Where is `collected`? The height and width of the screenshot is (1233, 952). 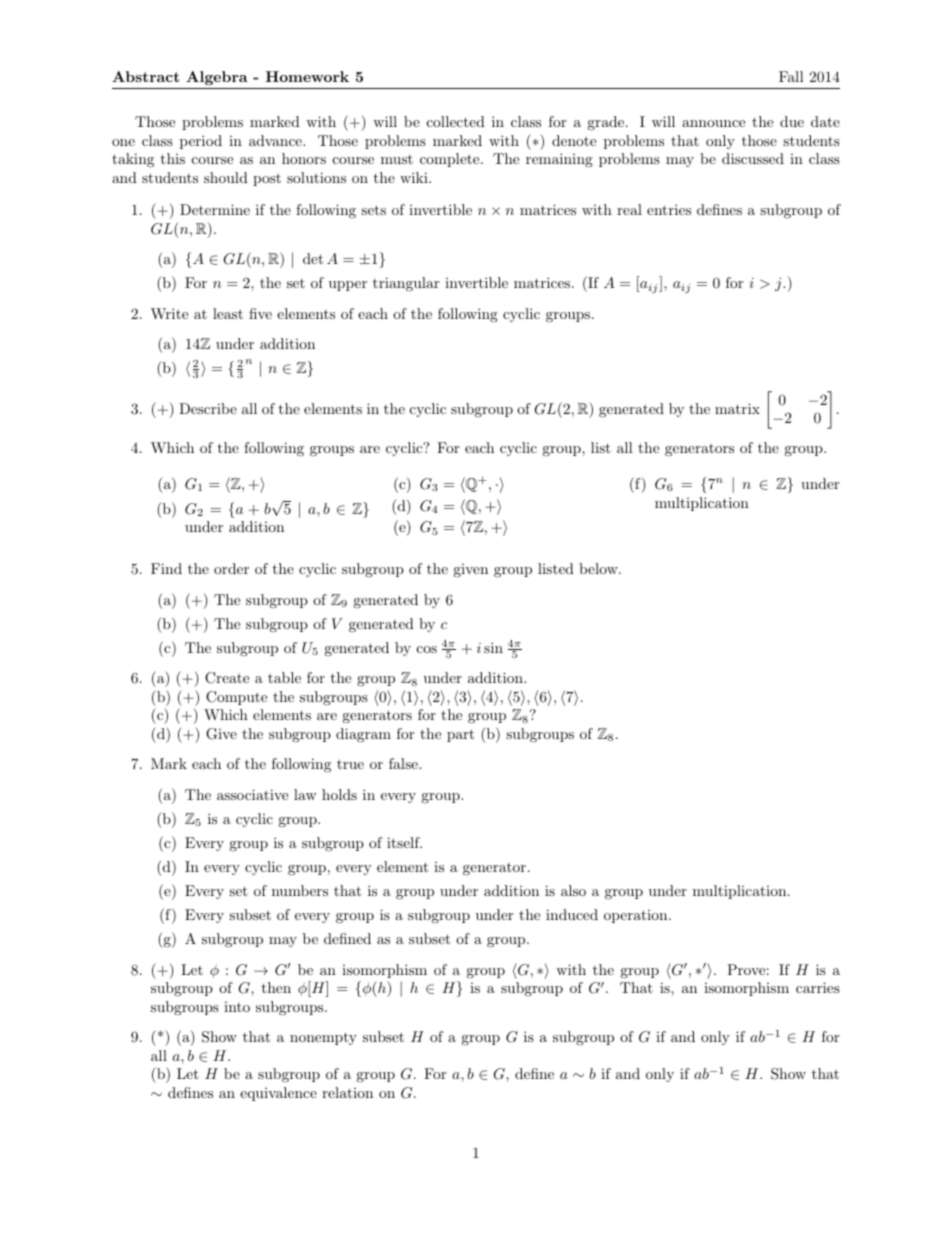
collected is located at coordinates (456, 121).
